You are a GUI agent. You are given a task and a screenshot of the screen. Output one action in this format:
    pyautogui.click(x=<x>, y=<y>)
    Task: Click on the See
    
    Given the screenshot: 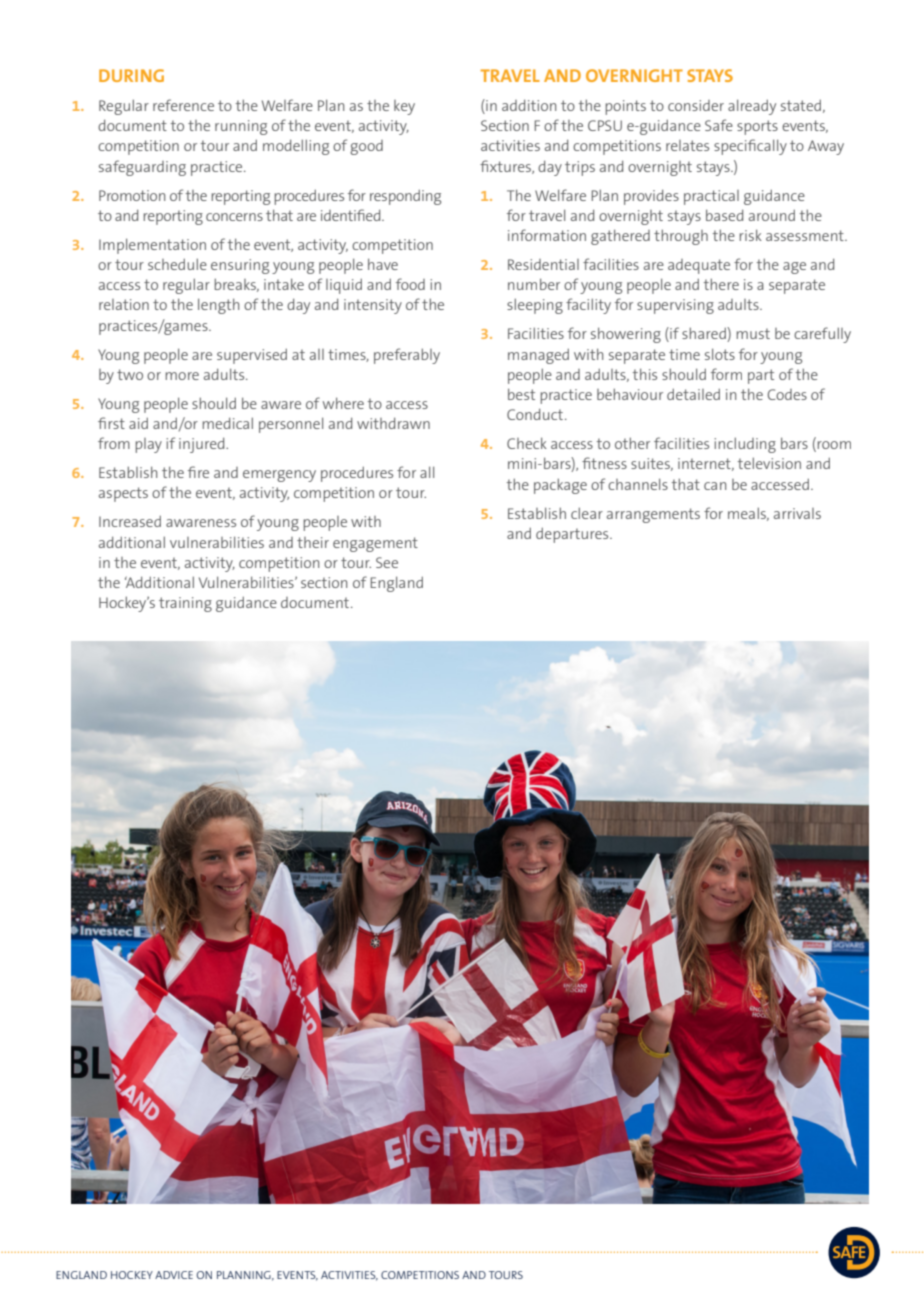 What is the action you would take?
    pyautogui.click(x=387, y=562)
